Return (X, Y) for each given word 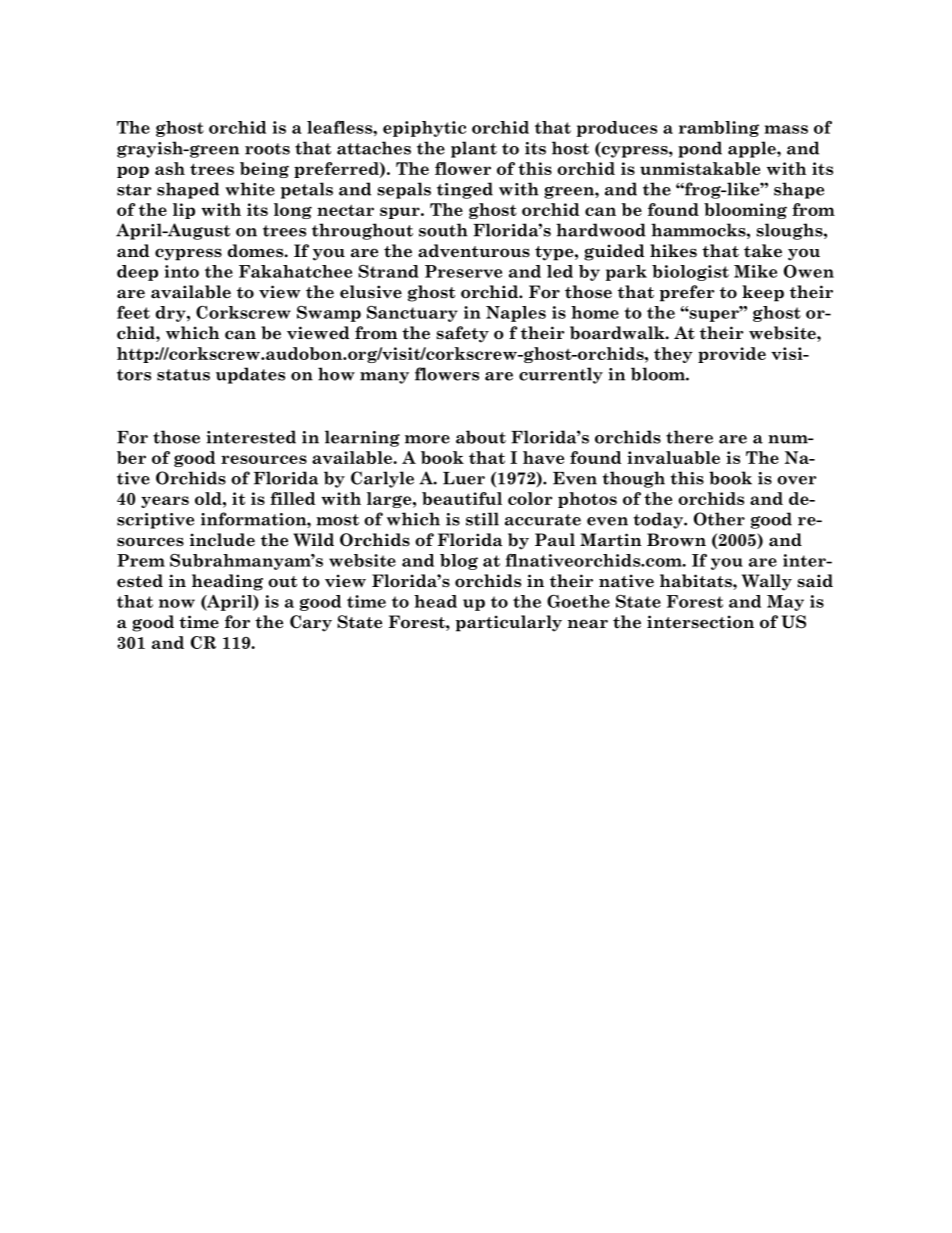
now (177, 603)
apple (753, 149)
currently (561, 375)
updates (250, 375)
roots (267, 149)
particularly (509, 623)
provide (732, 355)
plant (474, 149)
